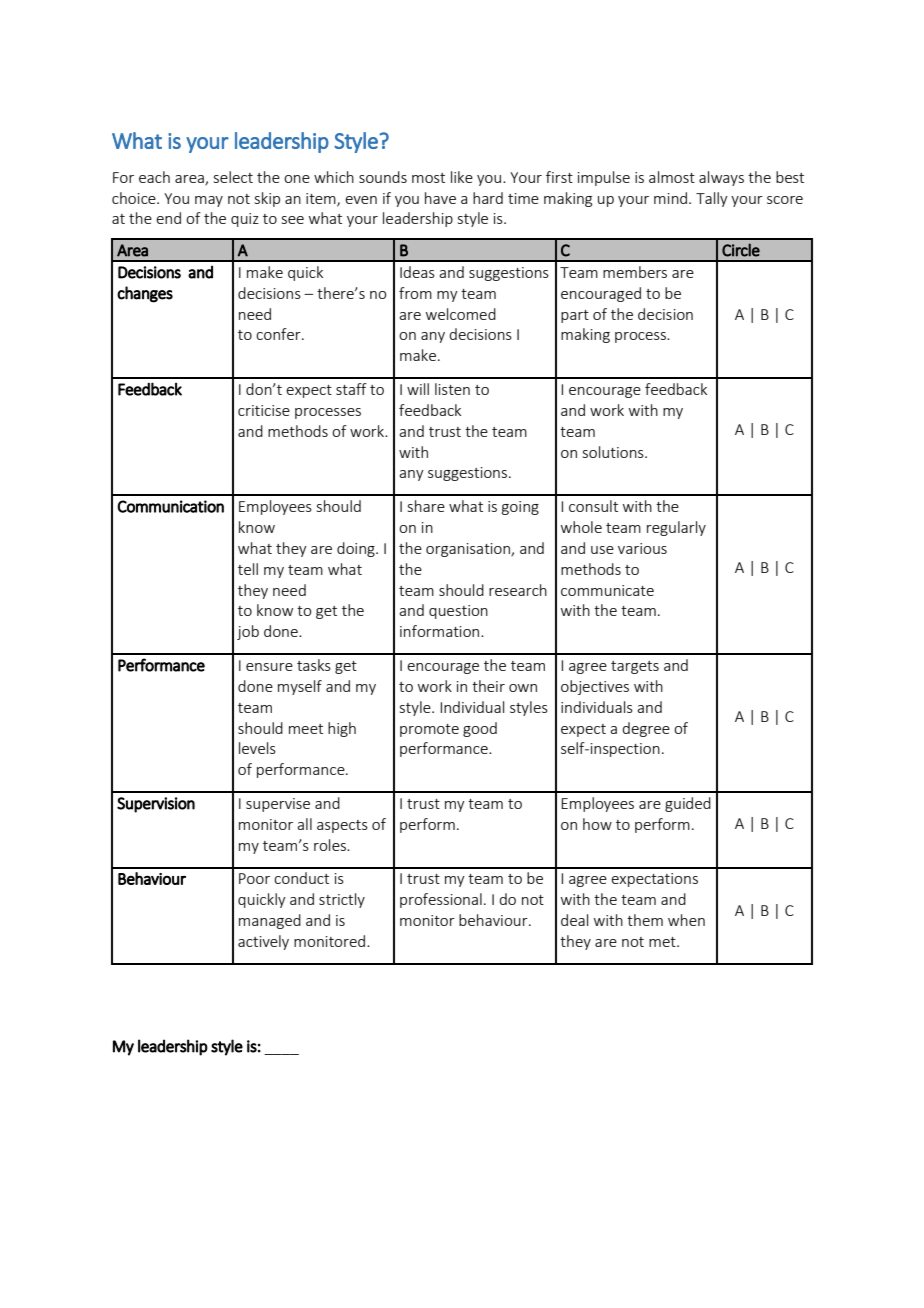  I want to click on Tally, so click(712, 199).
